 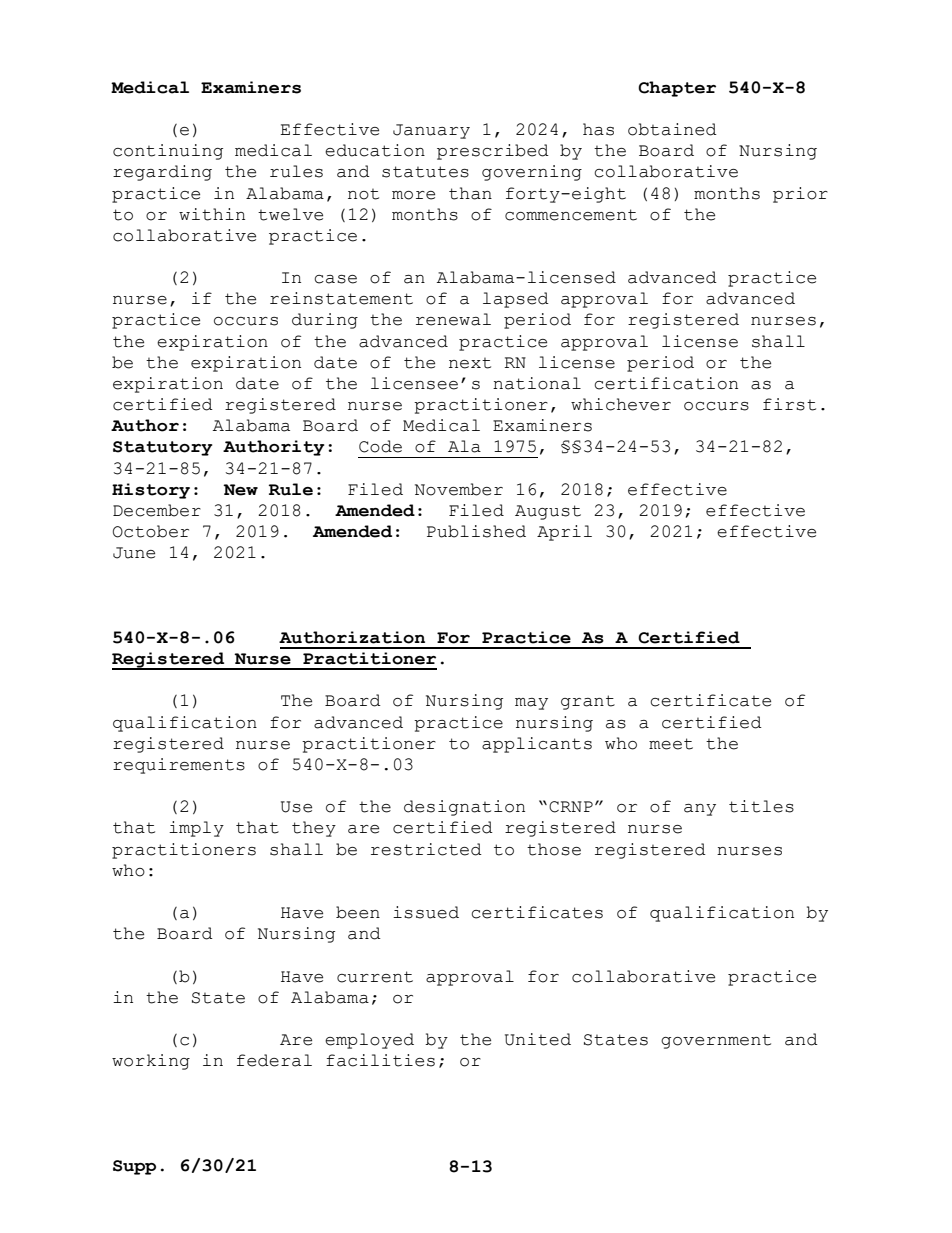 What do you see at coordinates (179, 766) in the screenshot?
I see `requirements` at bounding box center [179, 766].
